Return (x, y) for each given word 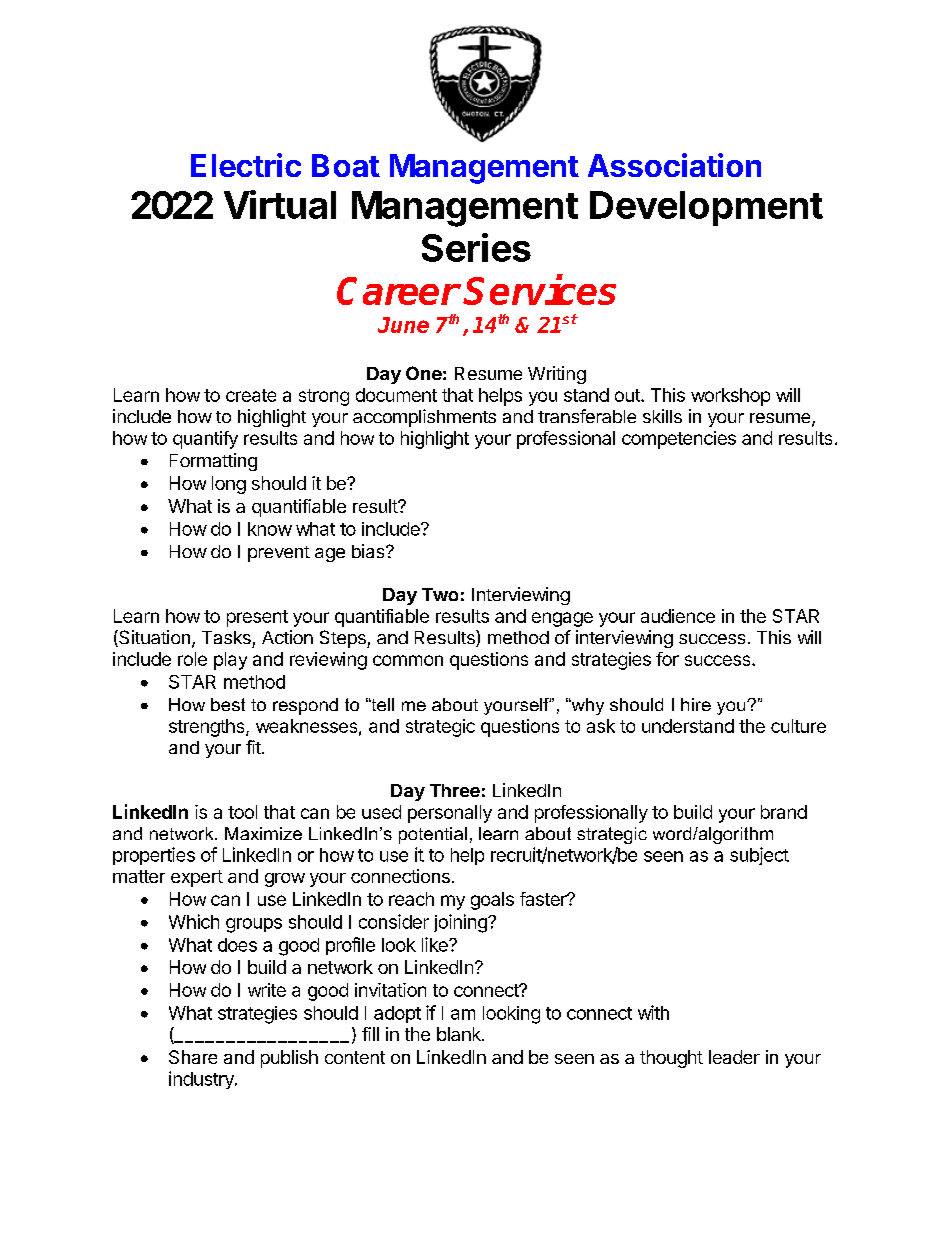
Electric (246, 165)
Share (193, 1057)
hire (696, 704)
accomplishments (424, 418)
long (229, 485)
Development (706, 208)
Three (455, 790)
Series (476, 247)
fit (254, 747)
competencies (679, 440)
